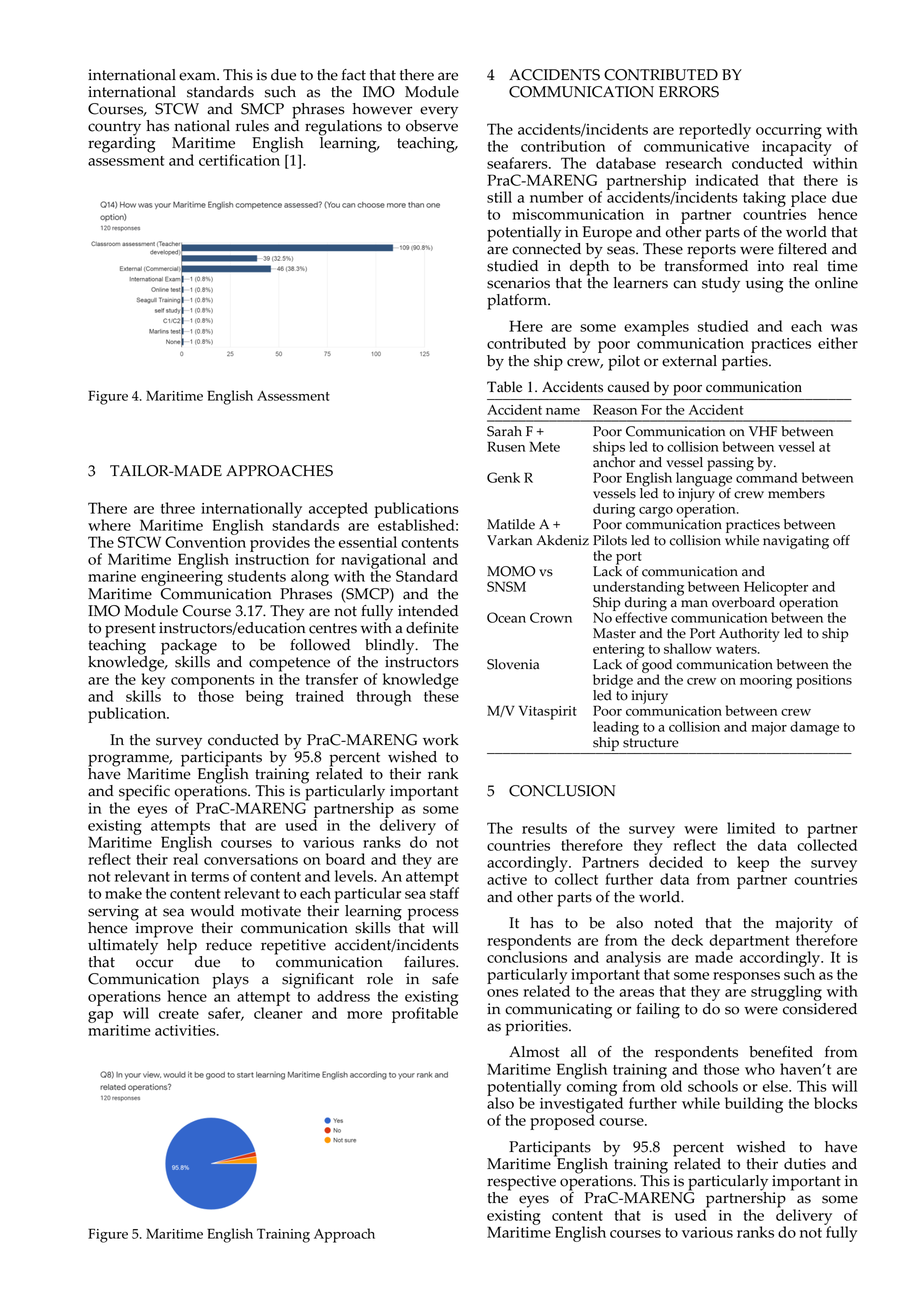 This document has width=924, height=1308. Describe the element at coordinates (252, 126) in the document. I see `rules` at that location.
